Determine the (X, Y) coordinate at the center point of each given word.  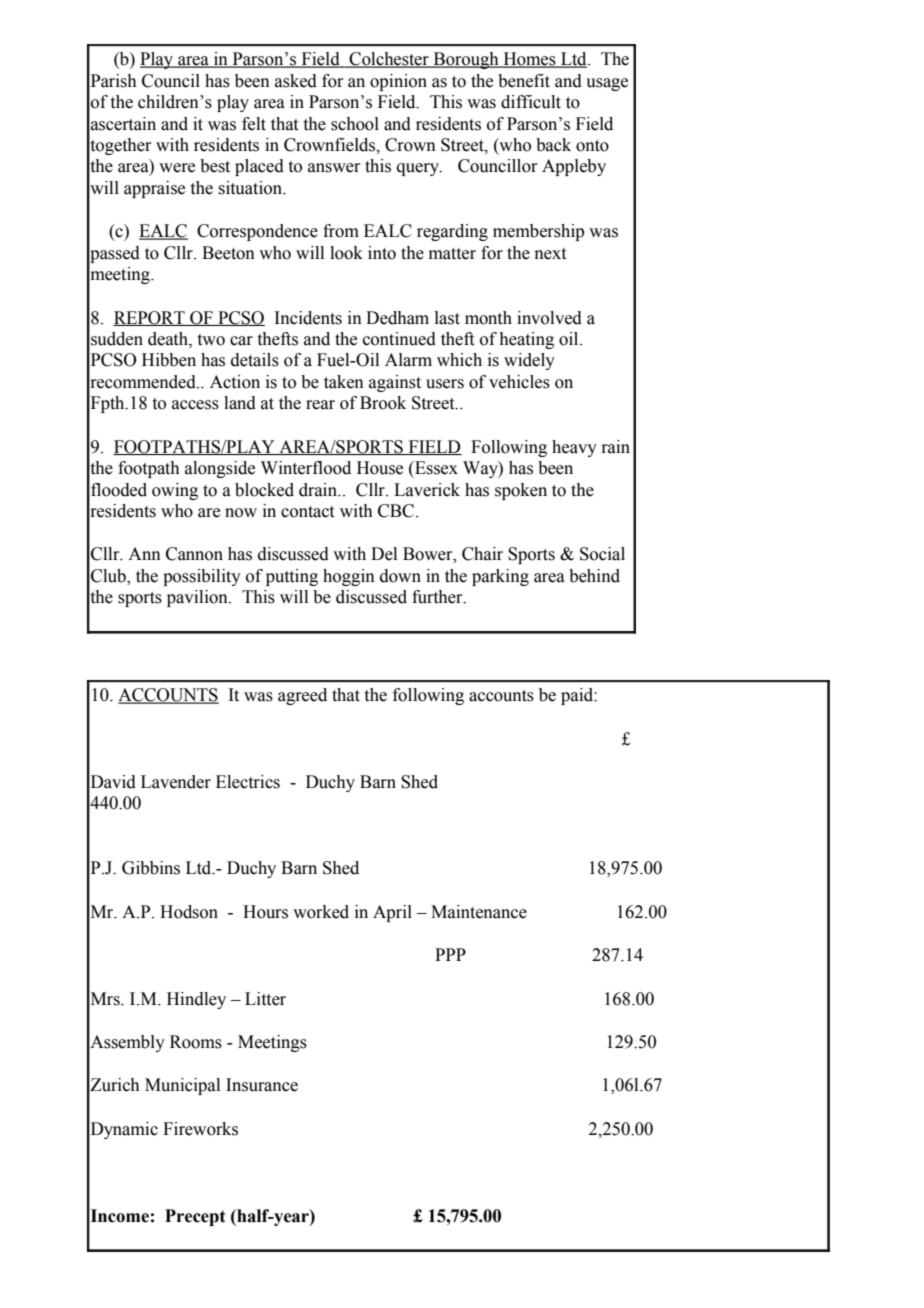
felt (254, 124)
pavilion (198, 598)
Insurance (262, 1085)
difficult (531, 102)
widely (529, 361)
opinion (398, 82)
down (400, 576)
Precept (195, 1217)
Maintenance (479, 912)
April (392, 913)
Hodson (189, 912)
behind (594, 576)
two (211, 340)
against (395, 383)
